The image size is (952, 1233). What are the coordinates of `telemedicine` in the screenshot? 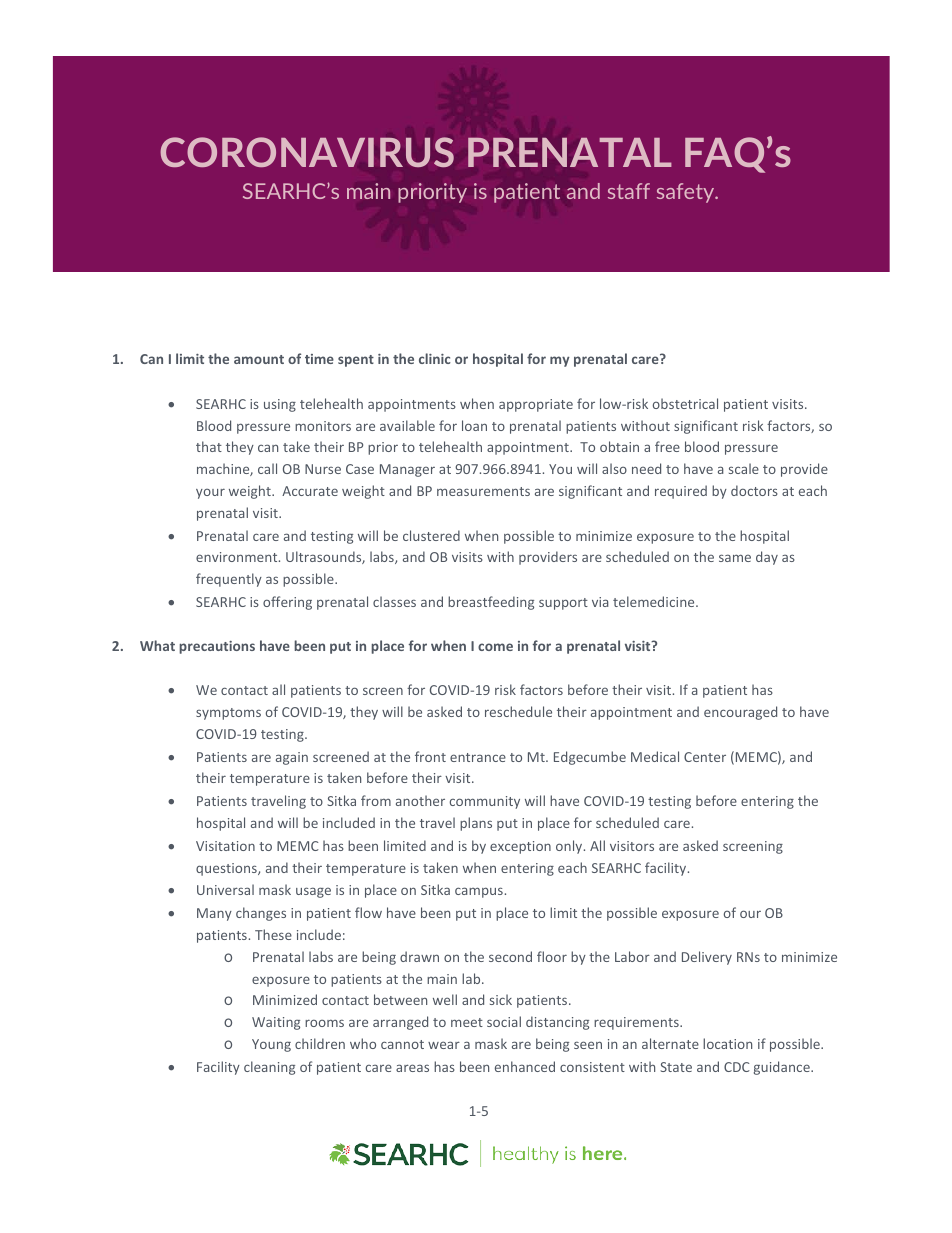 It's located at (655, 601).
